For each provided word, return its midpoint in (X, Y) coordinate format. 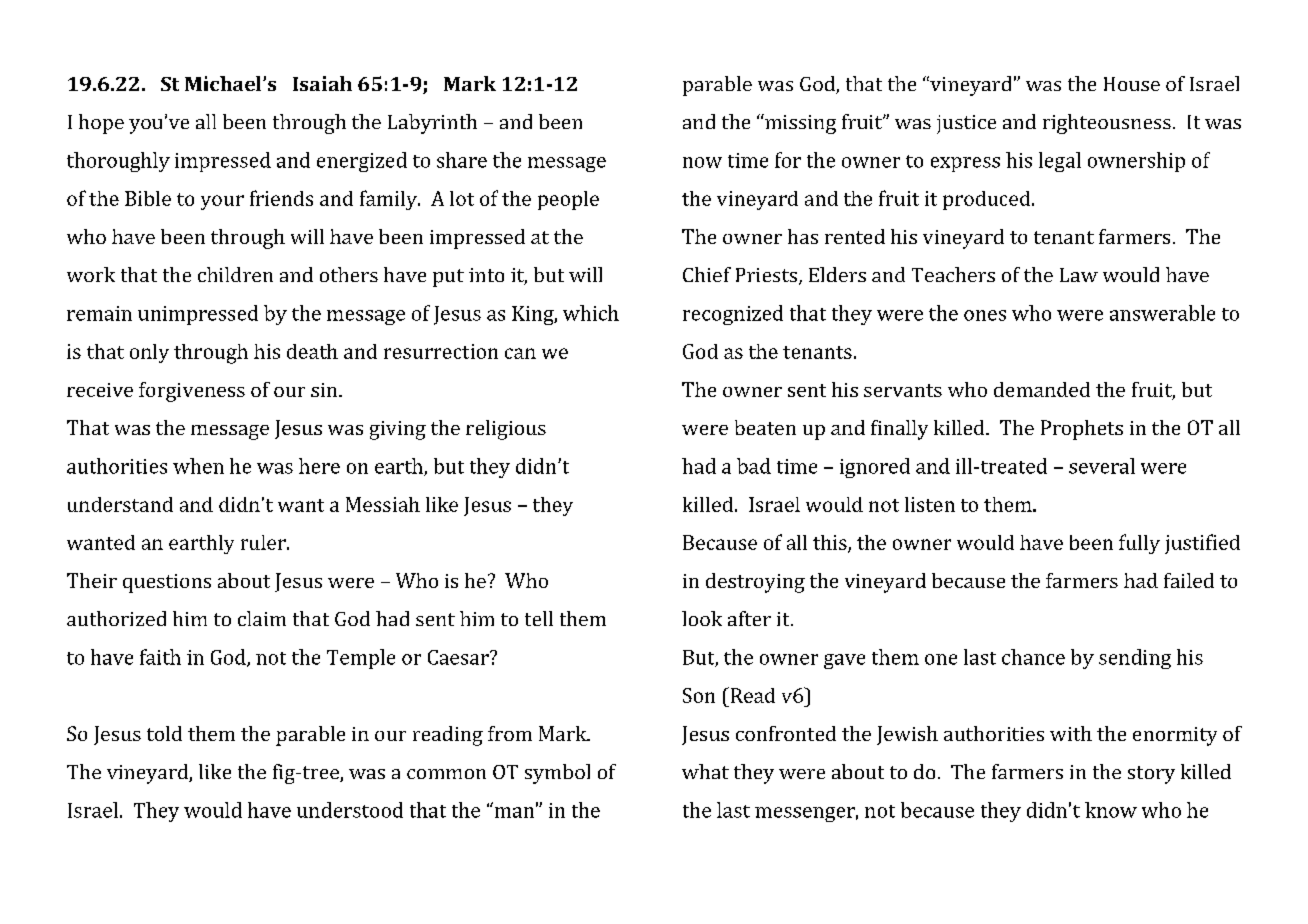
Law (1079, 275)
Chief (707, 274)
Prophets (1082, 430)
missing (799, 124)
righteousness (1107, 124)
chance (1033, 657)
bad (754, 466)
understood (350, 810)
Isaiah (322, 83)
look (702, 618)
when (198, 466)
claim (262, 618)
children (235, 274)
